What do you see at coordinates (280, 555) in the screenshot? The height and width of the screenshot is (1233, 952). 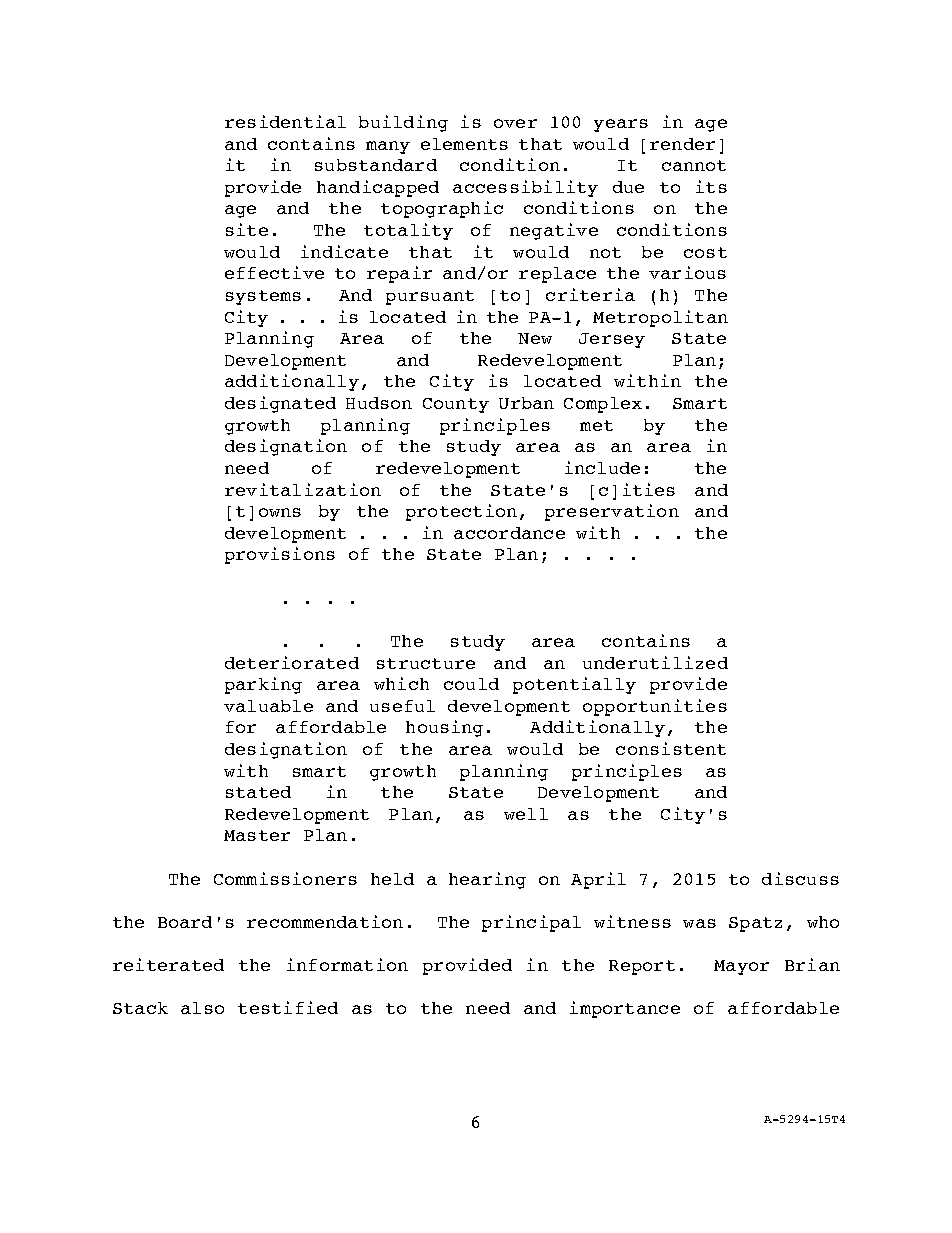 I see `provisions` at bounding box center [280, 555].
